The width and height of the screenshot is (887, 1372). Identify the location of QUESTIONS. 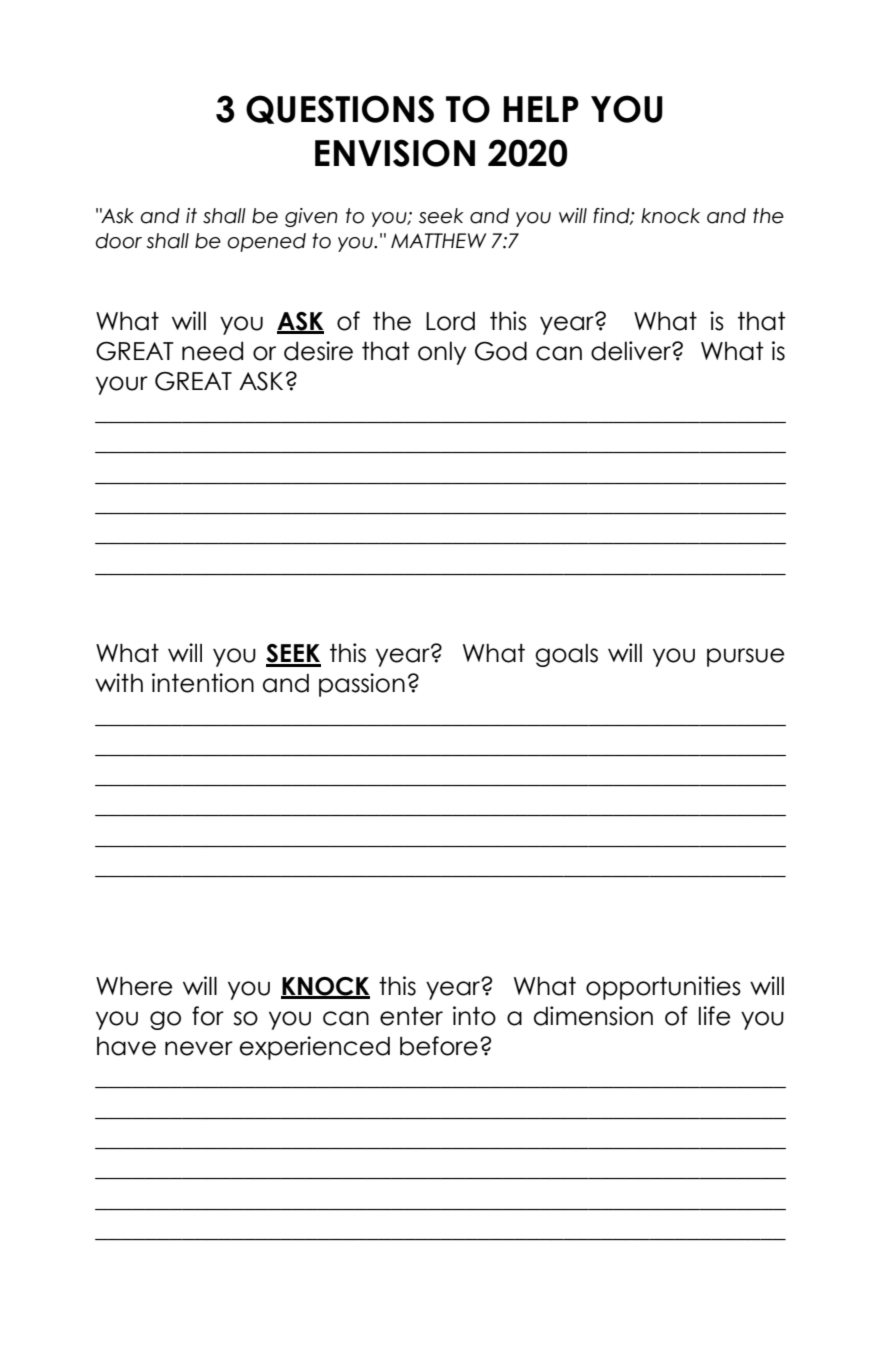
(340, 109).
